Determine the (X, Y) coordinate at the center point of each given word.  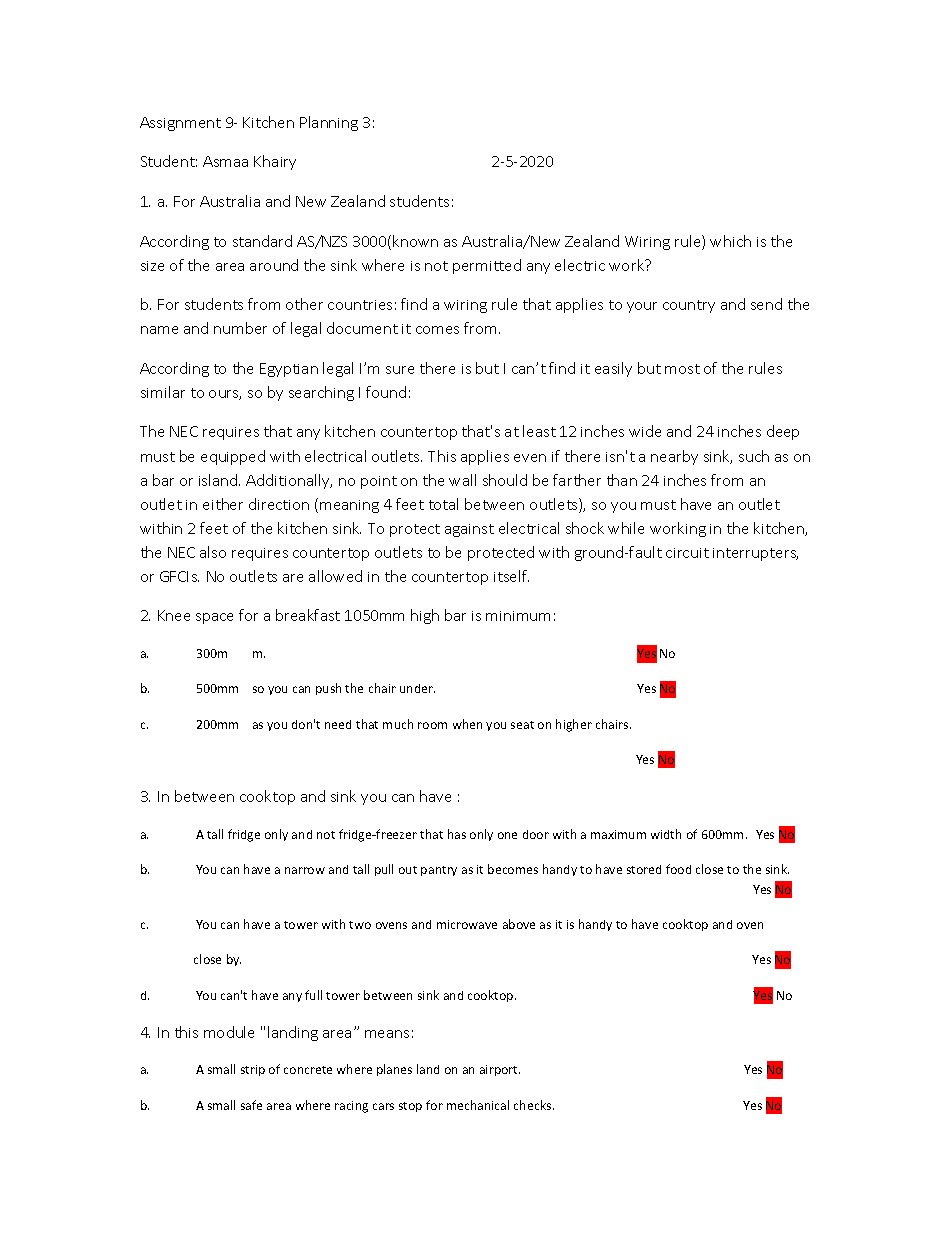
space (214, 618)
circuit (687, 553)
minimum (518, 616)
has (457, 834)
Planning (329, 123)
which (730, 241)
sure (400, 370)
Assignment (180, 124)
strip (253, 1070)
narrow (305, 870)
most (682, 369)
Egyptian (289, 370)
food (678, 869)
